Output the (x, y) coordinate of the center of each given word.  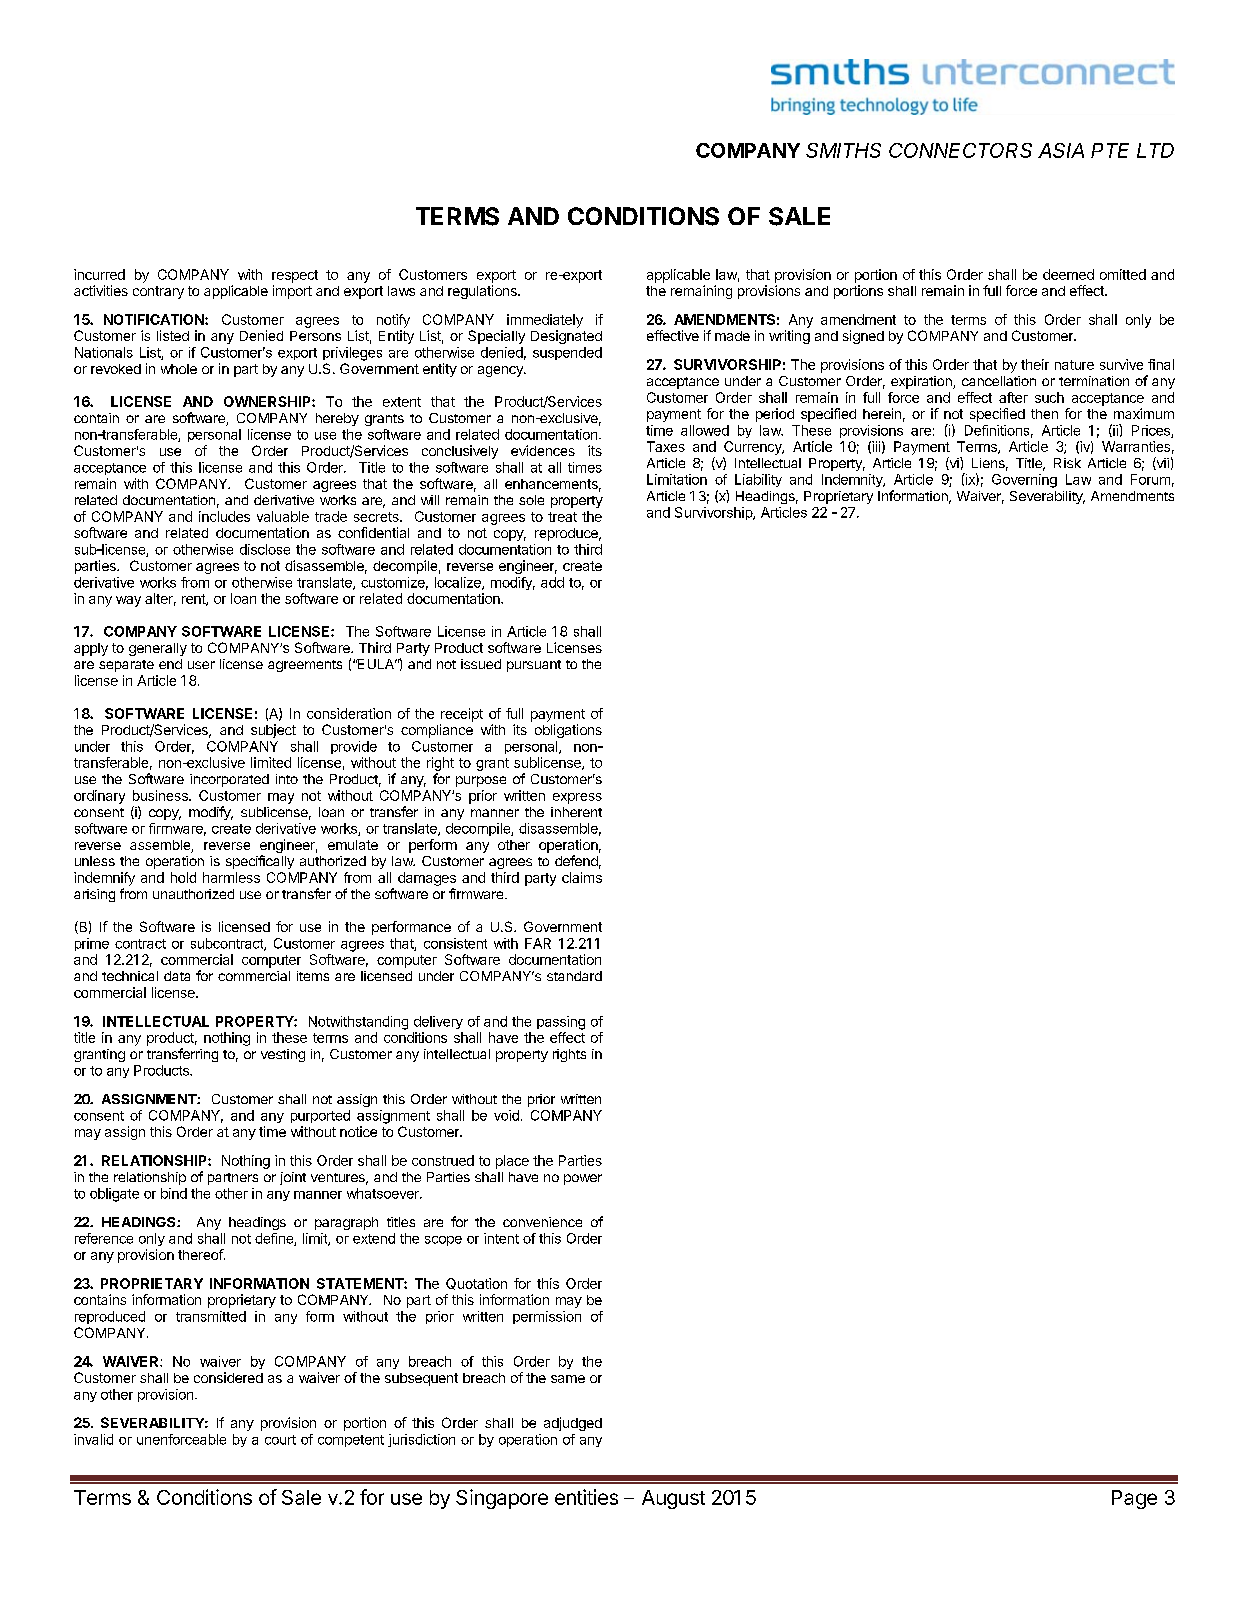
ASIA (1061, 150)
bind (174, 1193)
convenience (542, 1222)
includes (224, 516)
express (577, 798)
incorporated (229, 780)
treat (562, 517)
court (280, 1440)
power (583, 1179)
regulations (483, 292)
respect (295, 276)
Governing (1024, 481)
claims (582, 877)
